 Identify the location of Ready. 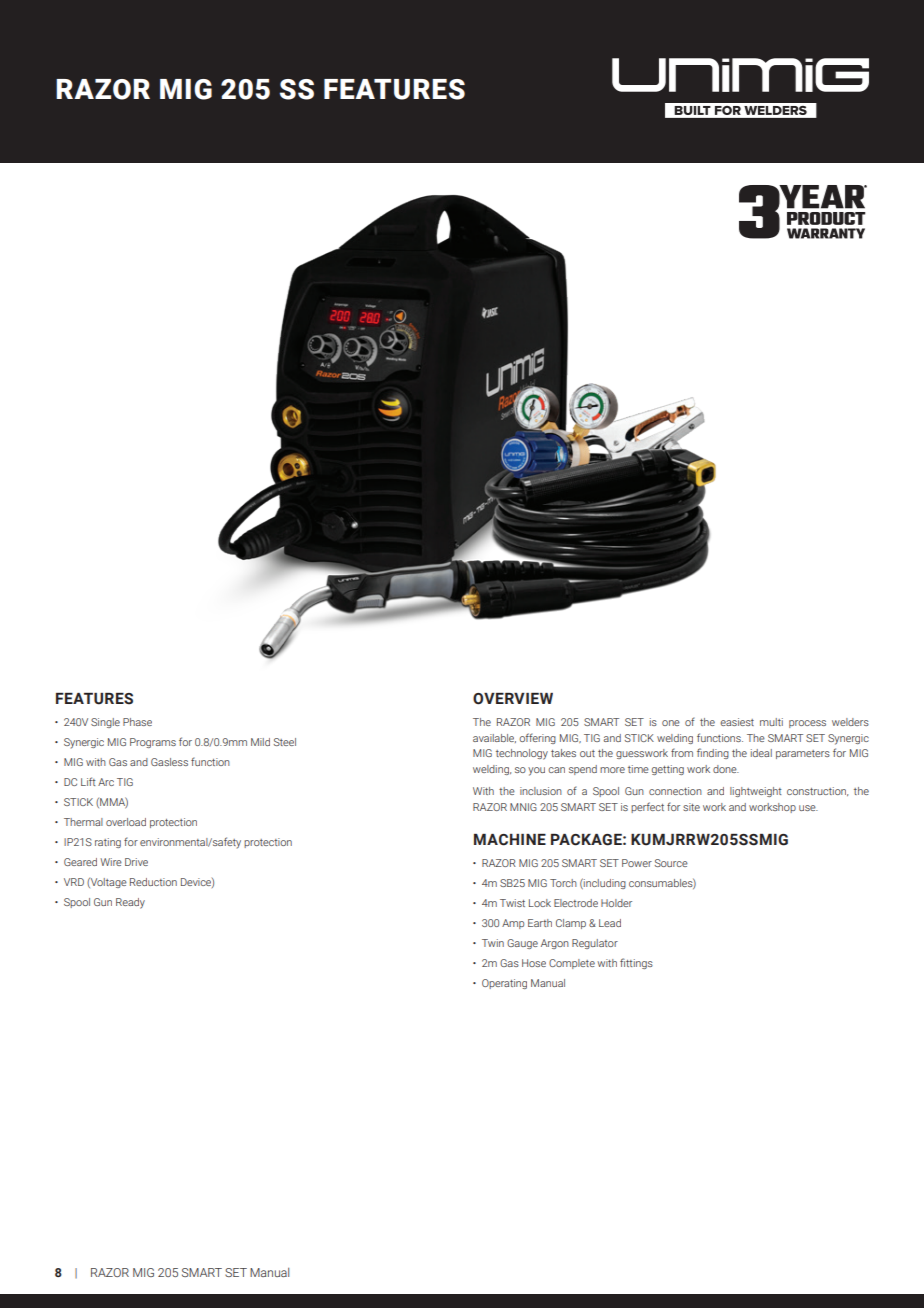
(130, 903).
